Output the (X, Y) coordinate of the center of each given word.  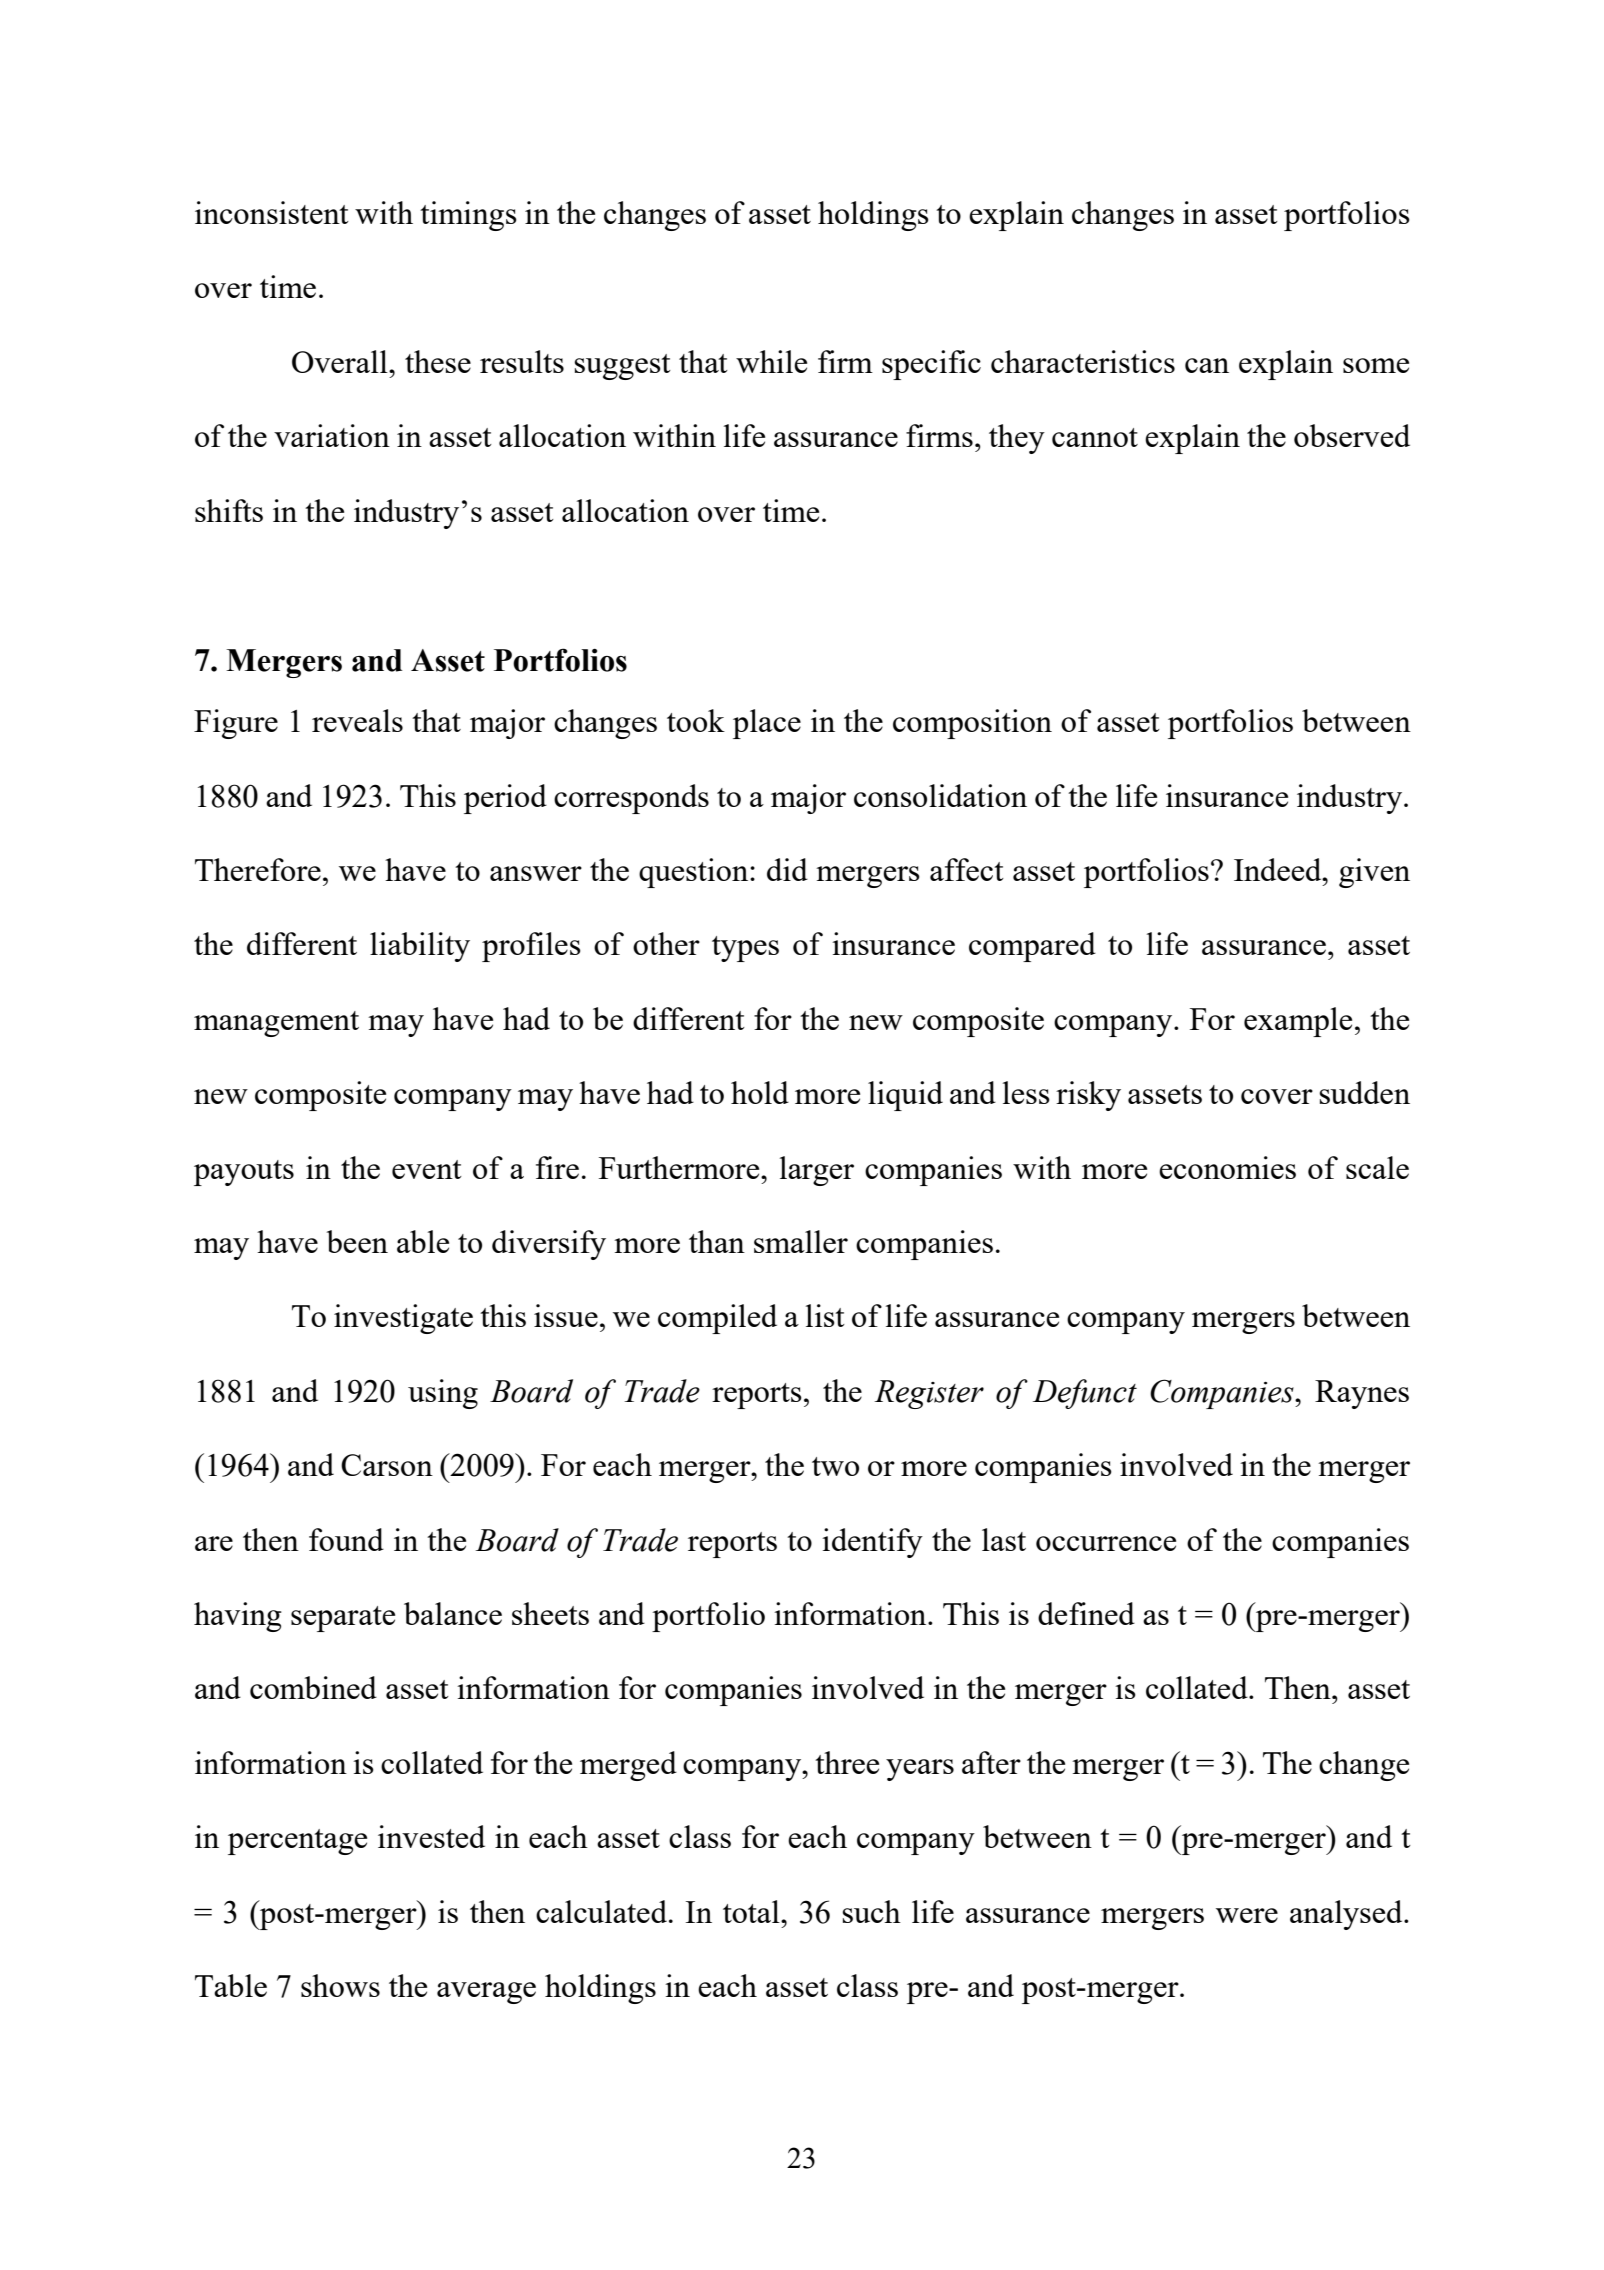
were (1247, 1915)
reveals (357, 720)
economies (1227, 1167)
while (771, 361)
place (767, 724)
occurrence (1106, 1543)
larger (817, 1171)
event (427, 1169)
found (346, 1539)
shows (340, 1985)
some (1376, 365)
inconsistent (272, 212)
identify (872, 1543)
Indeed (1279, 869)
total (752, 1911)
